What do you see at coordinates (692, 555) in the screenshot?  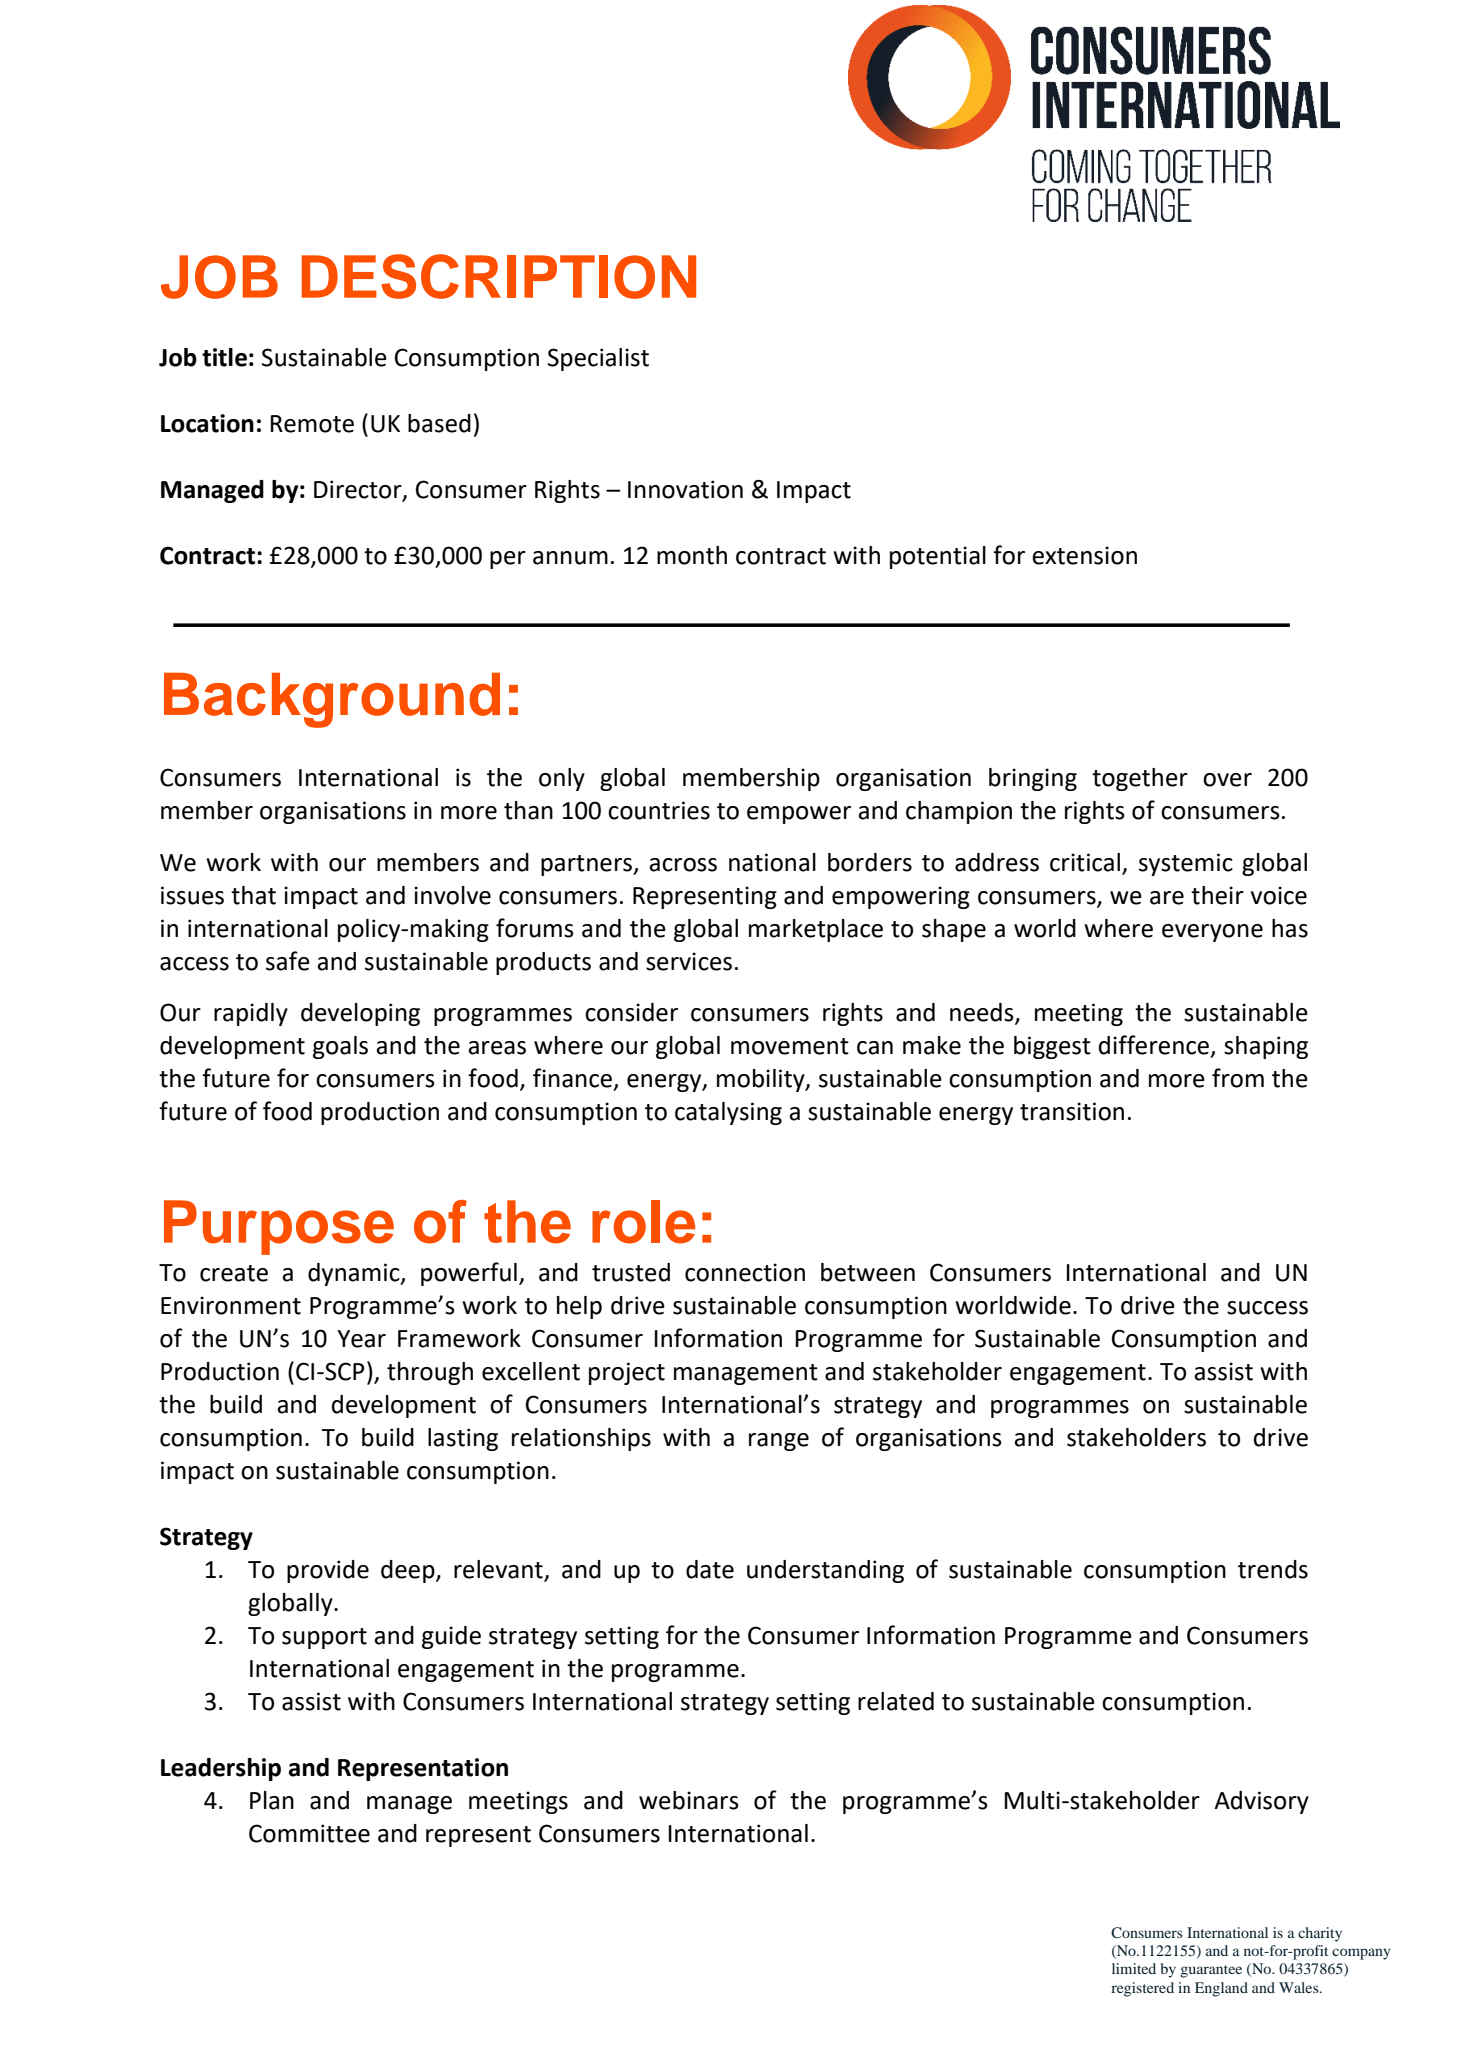 I see `month` at bounding box center [692, 555].
